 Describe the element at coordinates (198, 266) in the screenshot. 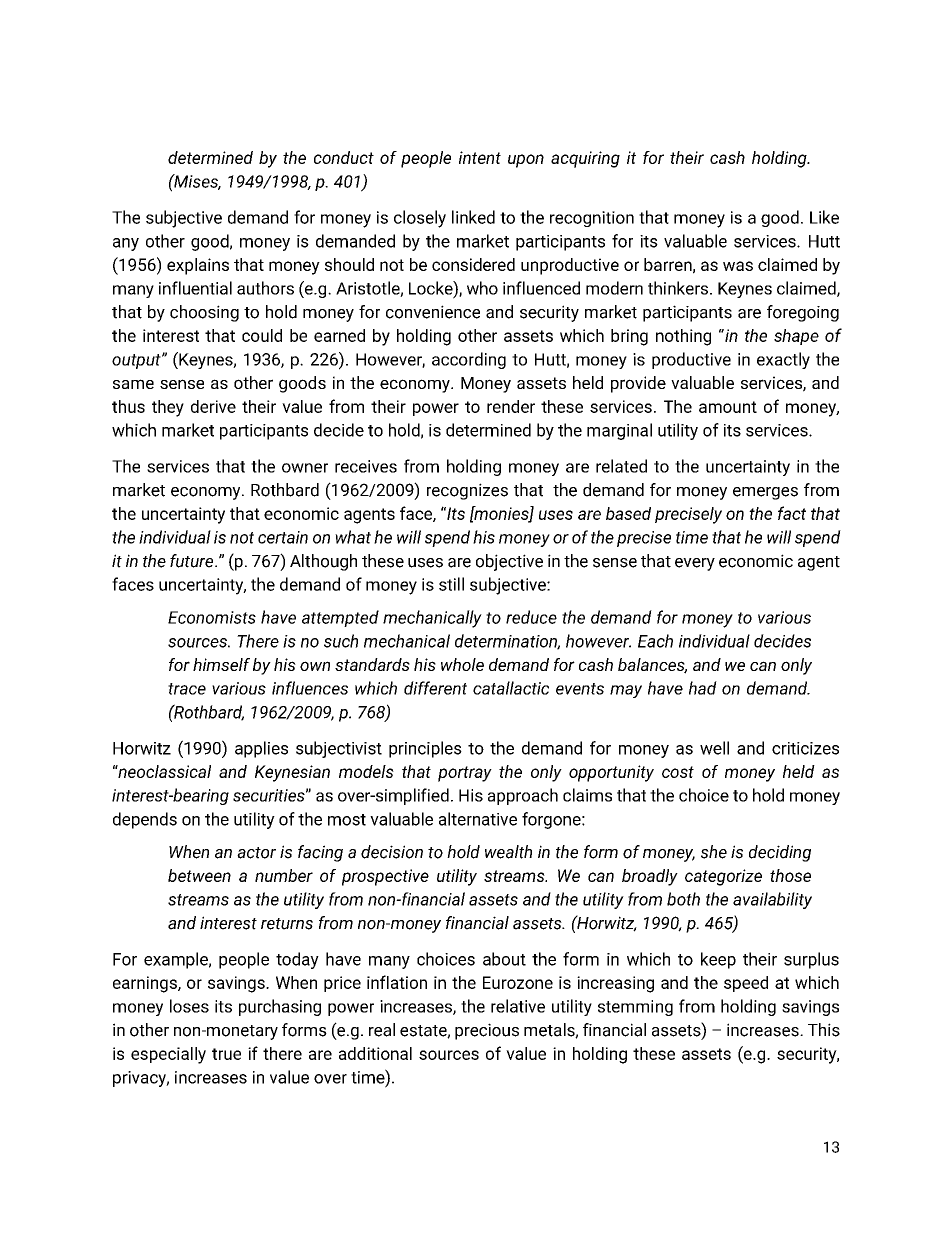

I see `explains` at that location.
